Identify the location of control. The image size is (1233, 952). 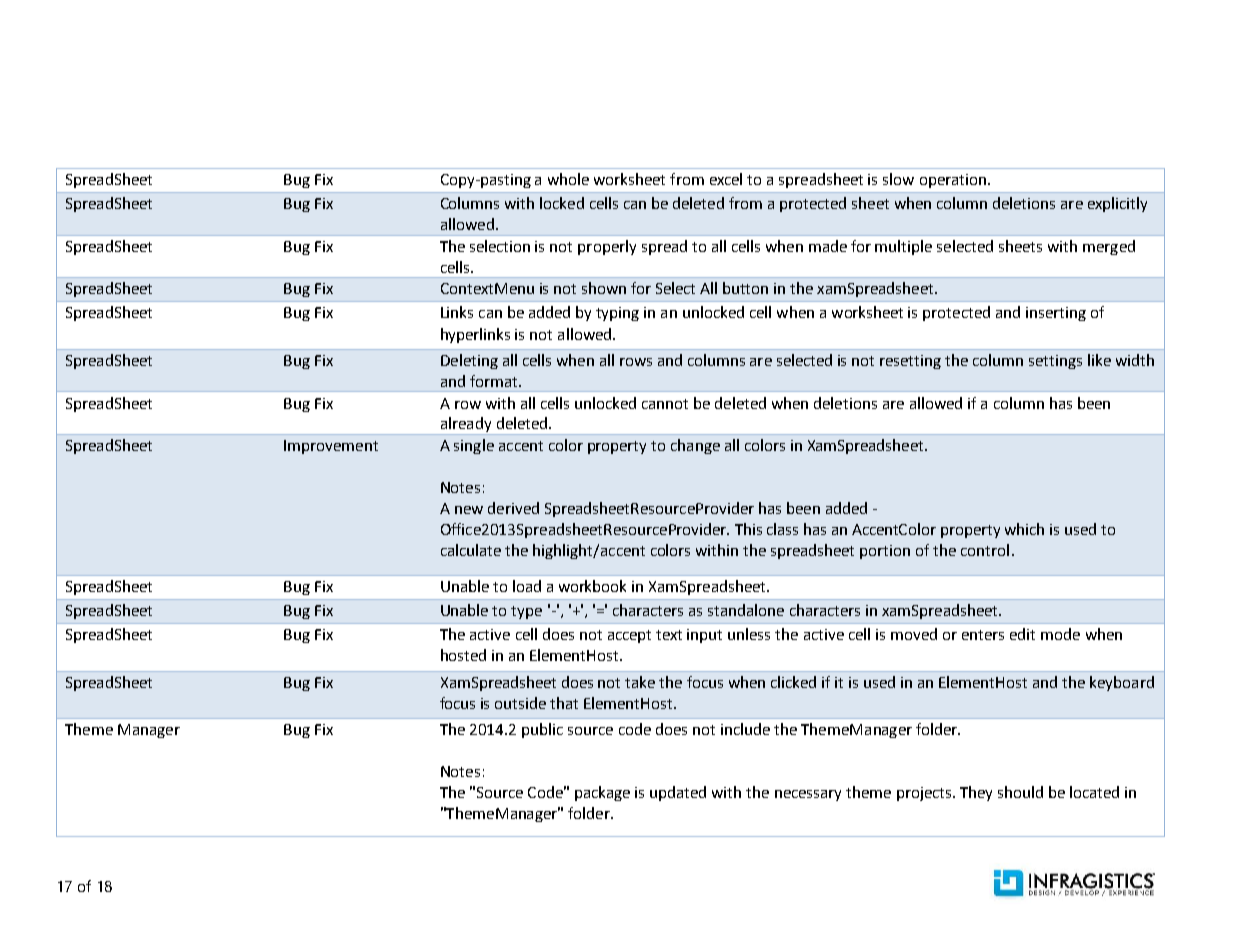
(985, 550).
